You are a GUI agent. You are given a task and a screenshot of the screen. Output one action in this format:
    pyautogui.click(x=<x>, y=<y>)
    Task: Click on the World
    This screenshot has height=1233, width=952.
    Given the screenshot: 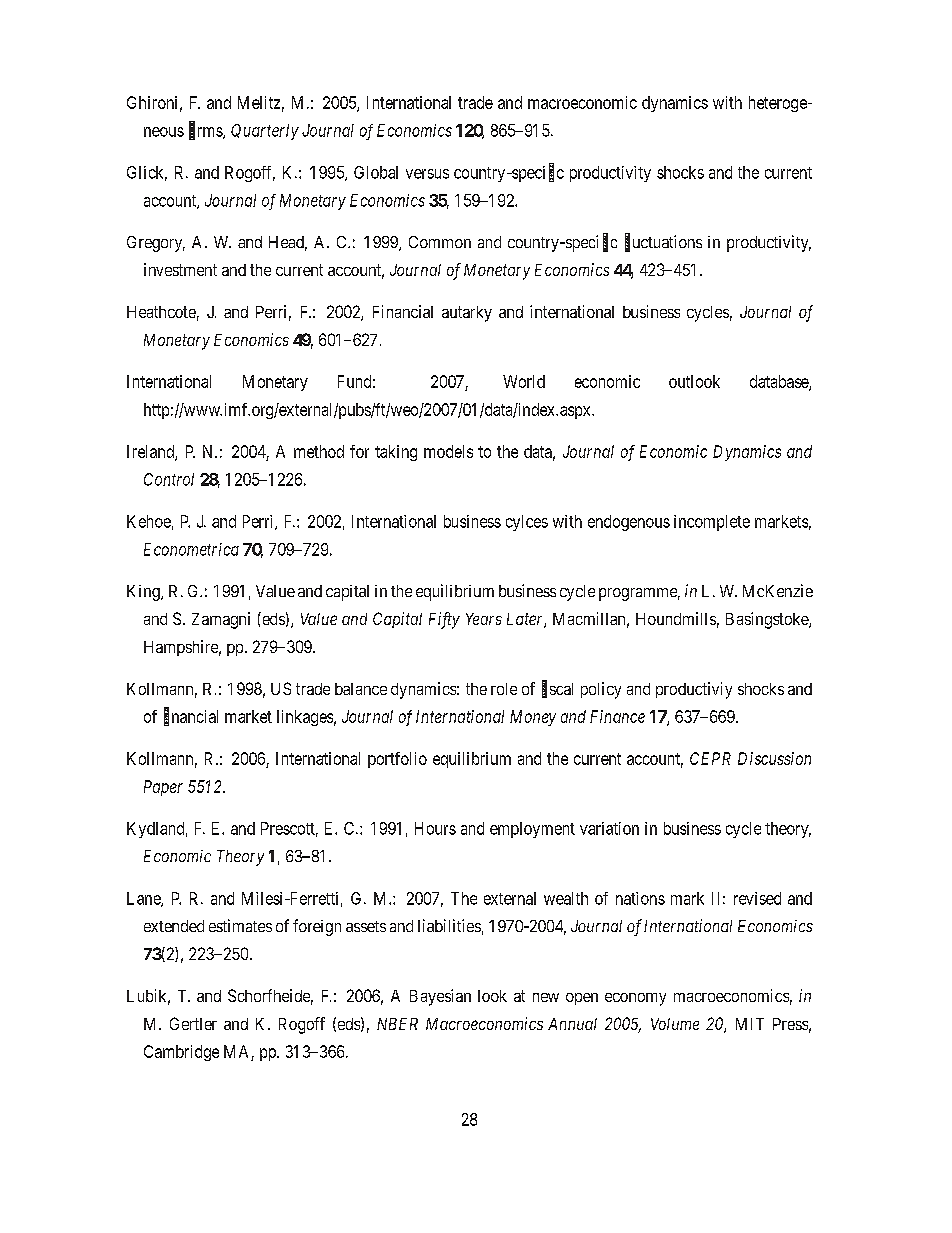 What is the action you would take?
    pyautogui.click(x=524, y=381)
